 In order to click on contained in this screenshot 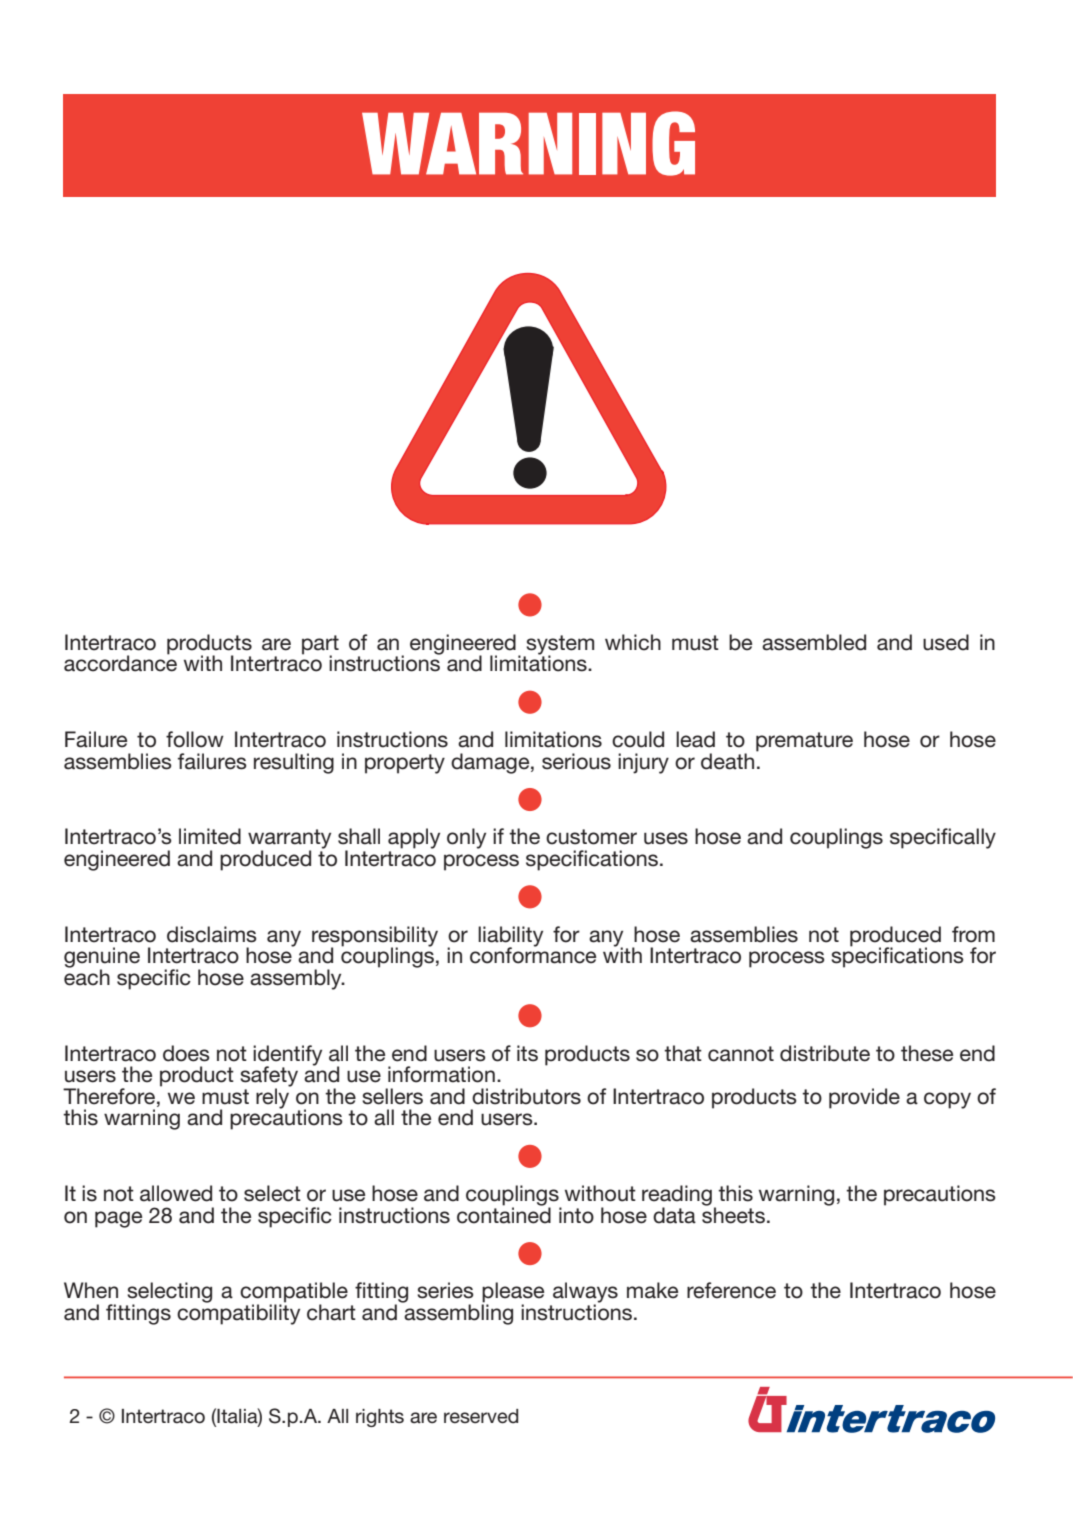, I will do `click(504, 1214)`.
